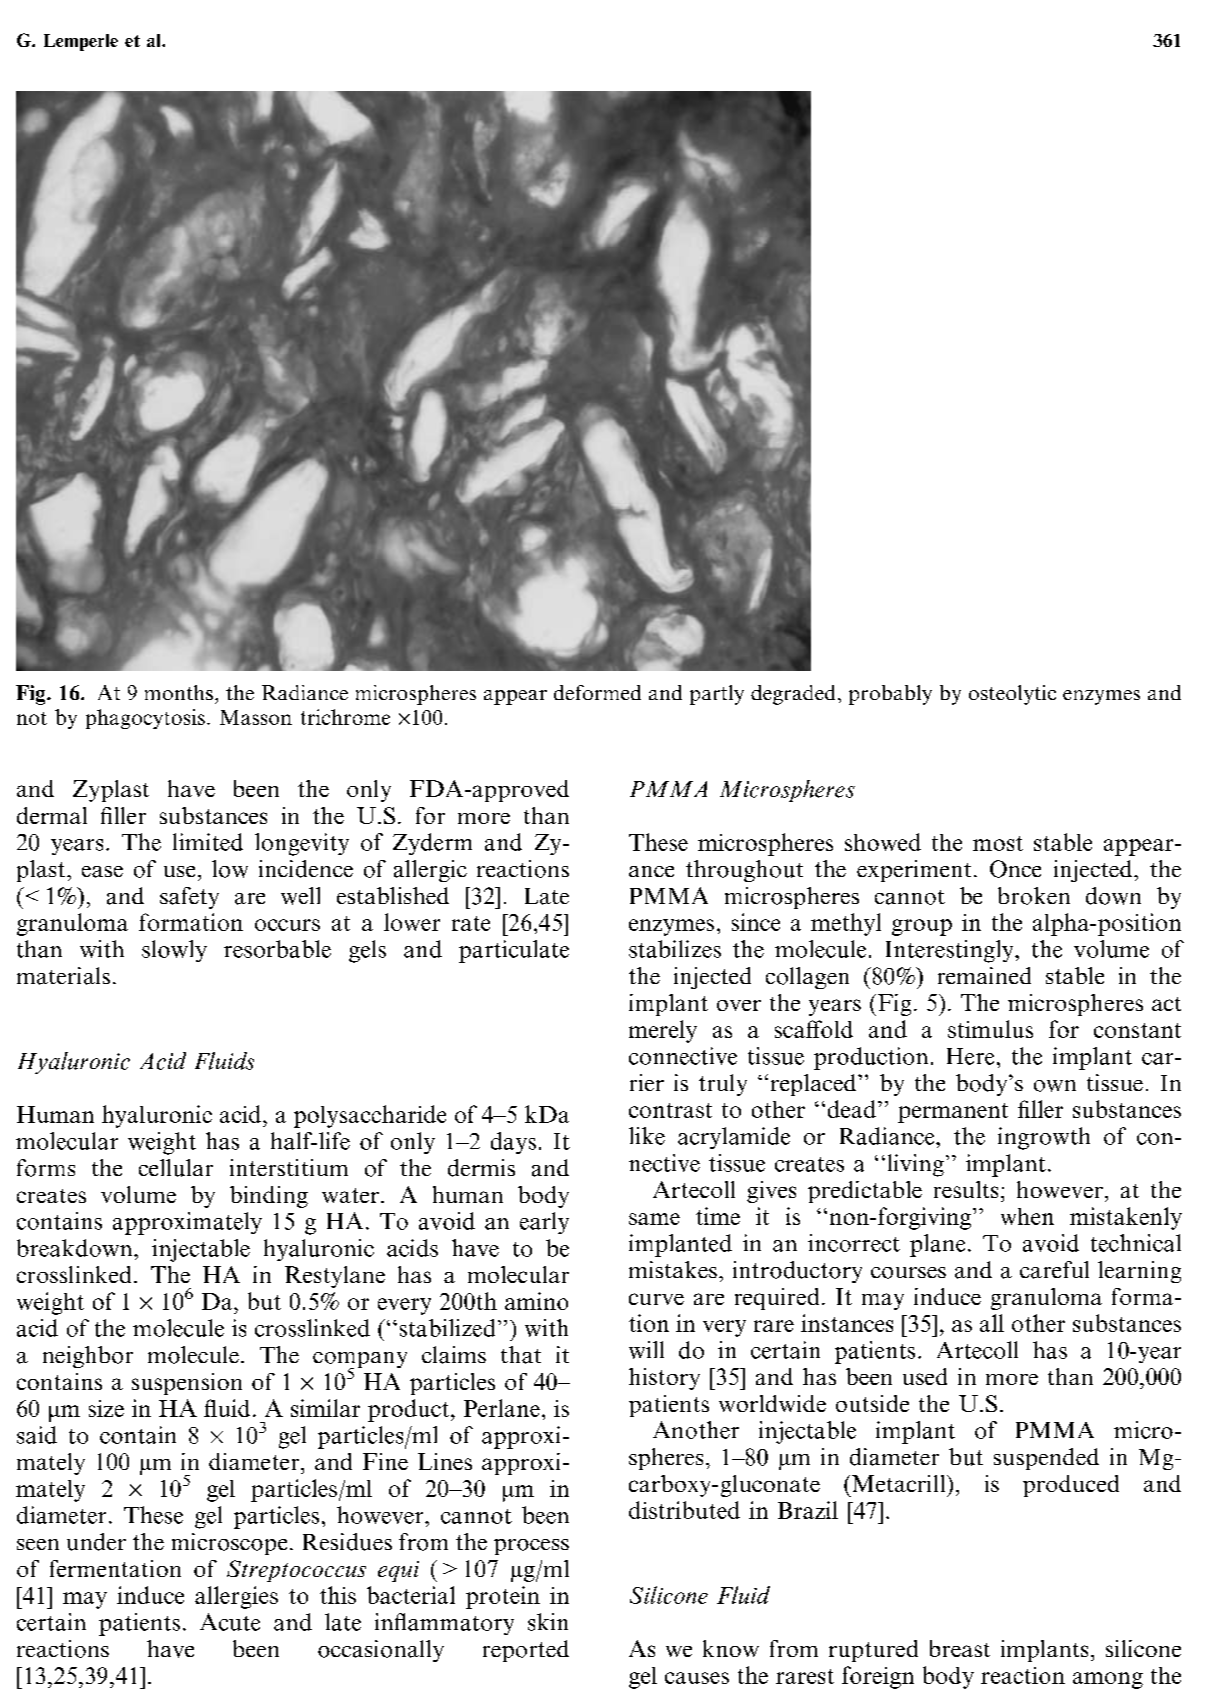  I want to click on Acute, so click(230, 1622).
